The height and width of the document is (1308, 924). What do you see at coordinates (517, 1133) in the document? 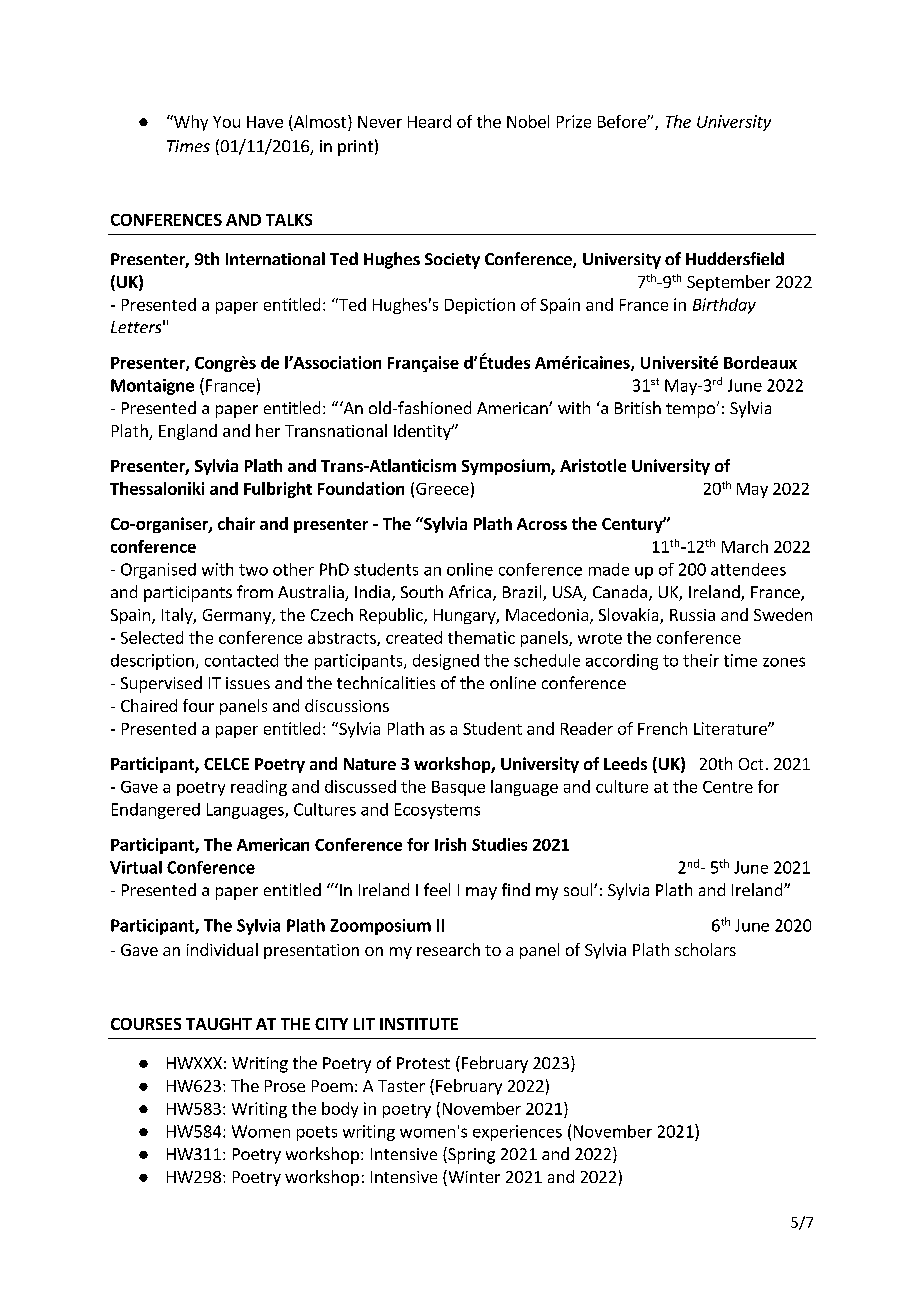
I see `experiences` at bounding box center [517, 1133].
